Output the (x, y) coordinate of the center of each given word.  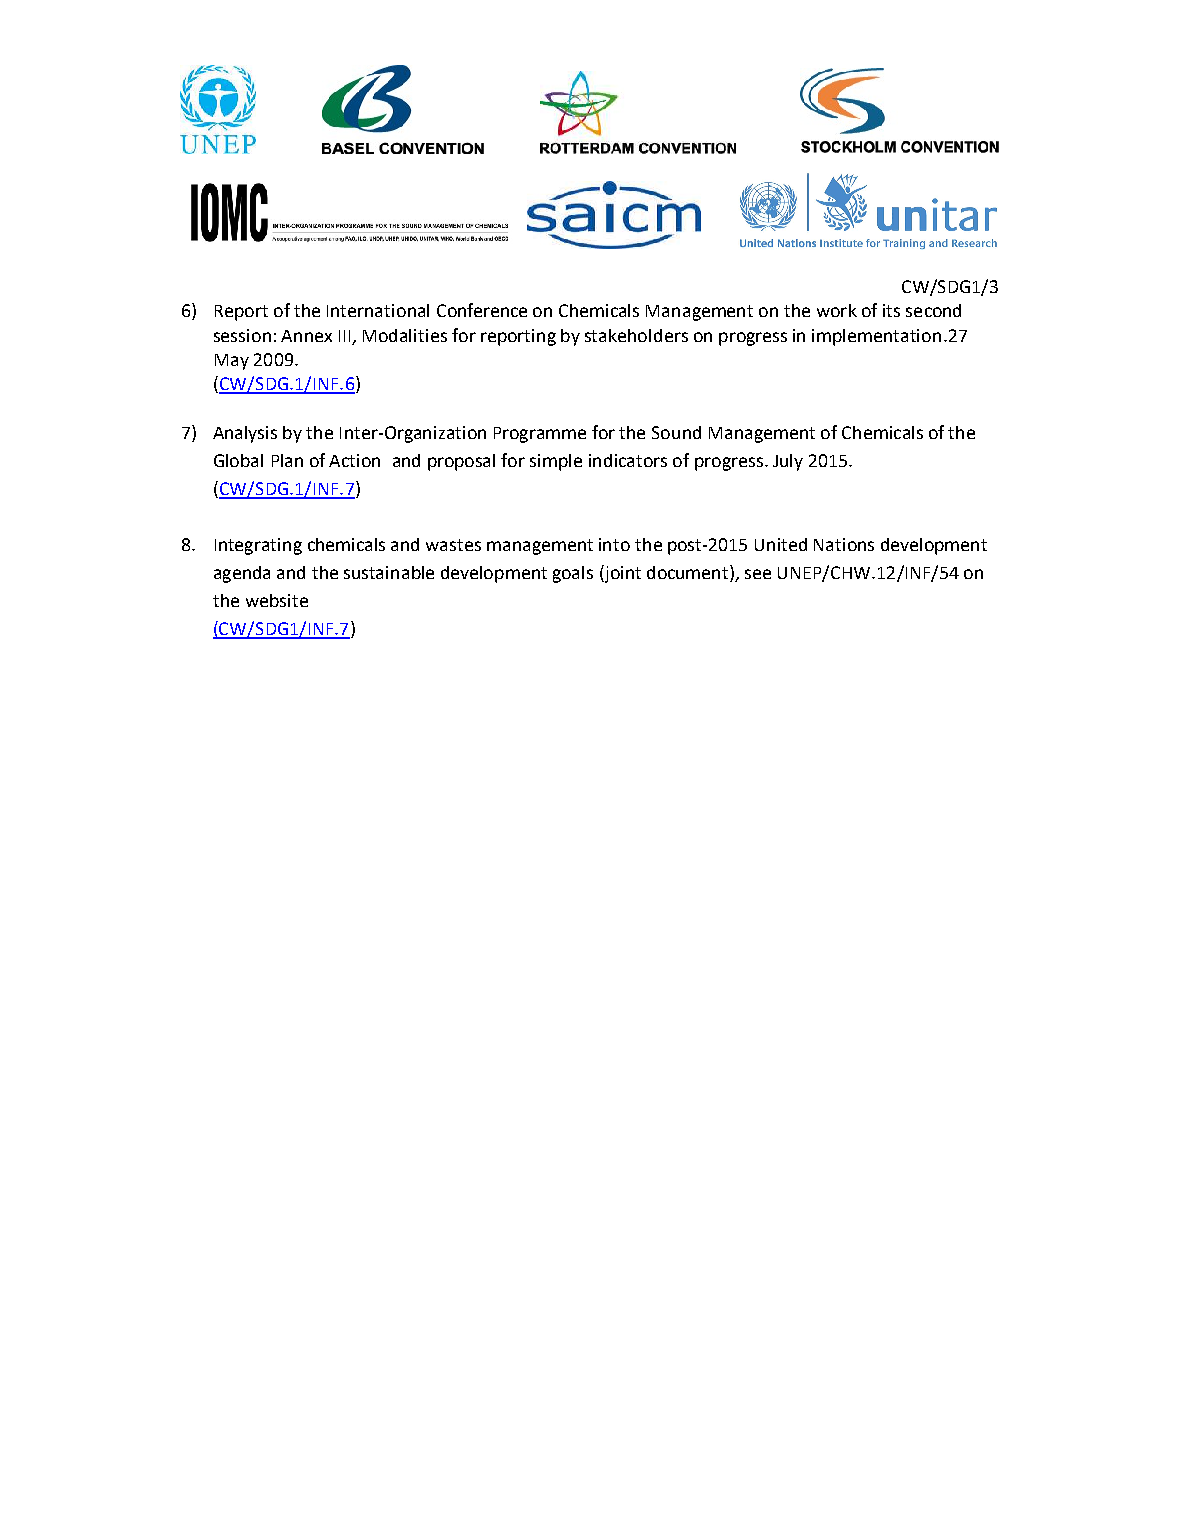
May (232, 362)
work (837, 310)
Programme (540, 435)
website (277, 600)
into (614, 544)
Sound (676, 432)
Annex (306, 336)
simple (556, 462)
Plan (287, 460)
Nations (844, 544)
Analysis (245, 434)
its (891, 310)
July (788, 462)
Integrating (258, 546)
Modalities (405, 335)
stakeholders (636, 335)
